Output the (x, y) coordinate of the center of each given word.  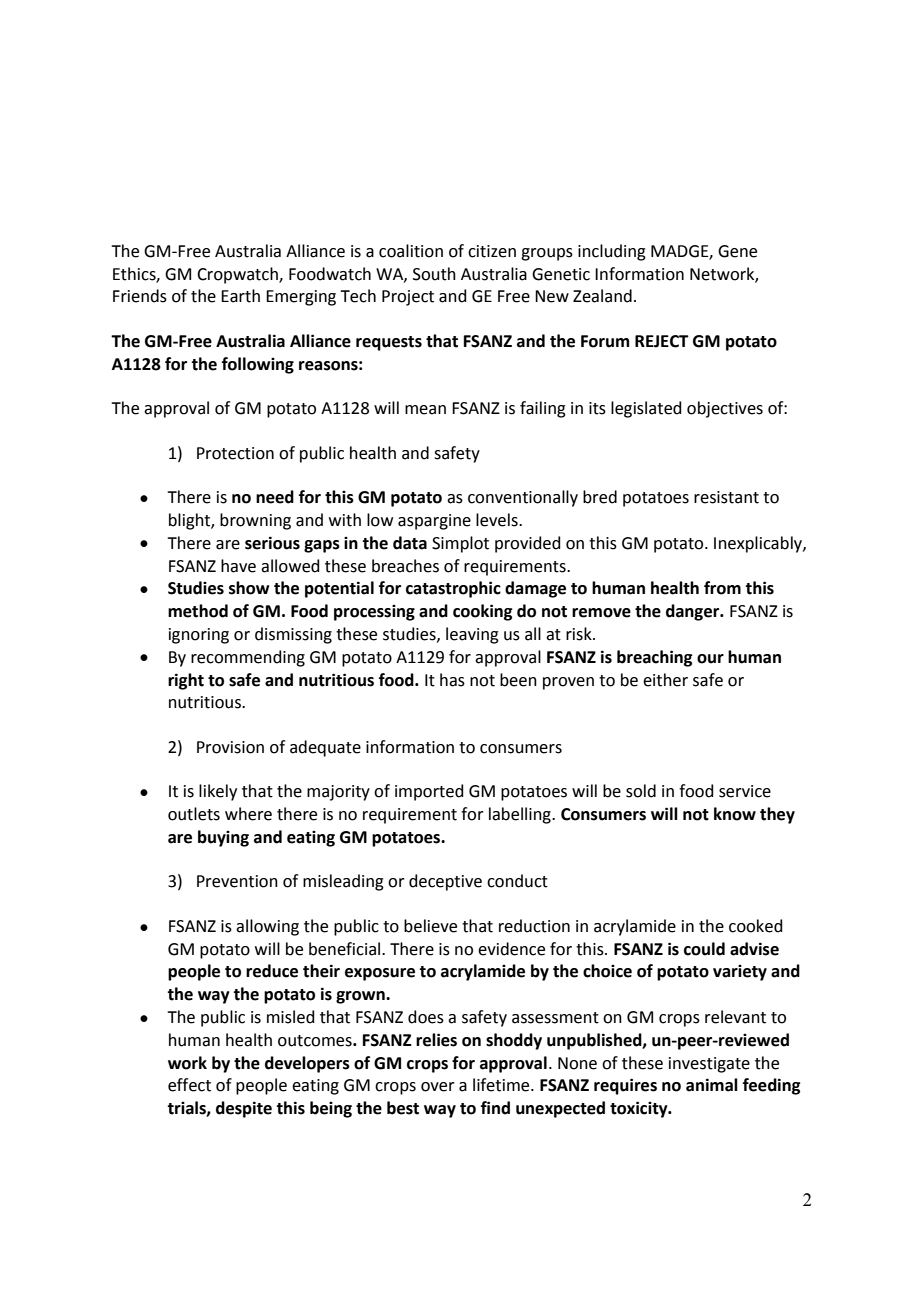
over (438, 1087)
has (452, 680)
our (710, 659)
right (186, 681)
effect (189, 1085)
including (612, 252)
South (434, 274)
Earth (240, 296)
